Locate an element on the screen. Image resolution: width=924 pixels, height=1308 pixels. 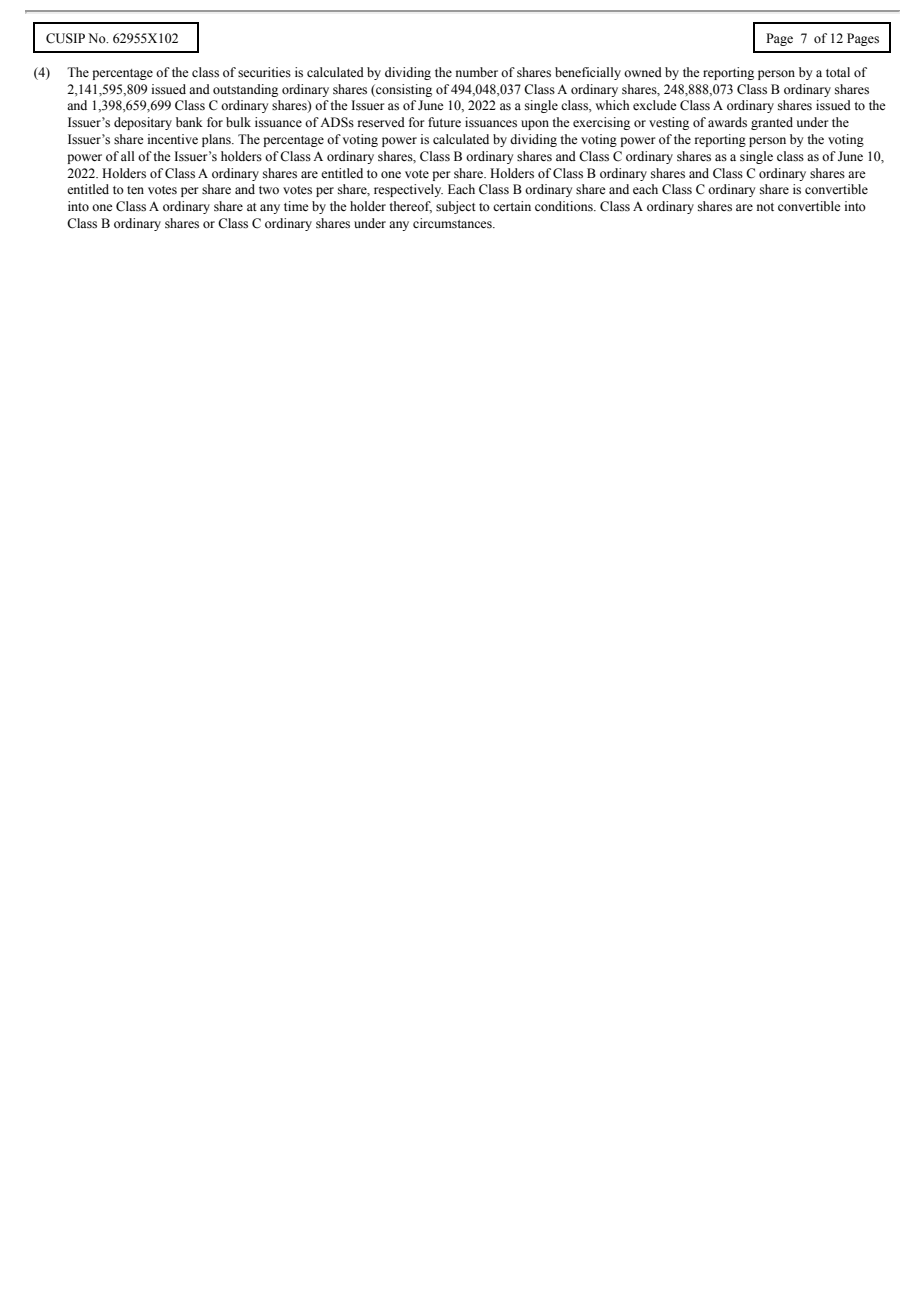
total is located at coordinates (838, 72).
